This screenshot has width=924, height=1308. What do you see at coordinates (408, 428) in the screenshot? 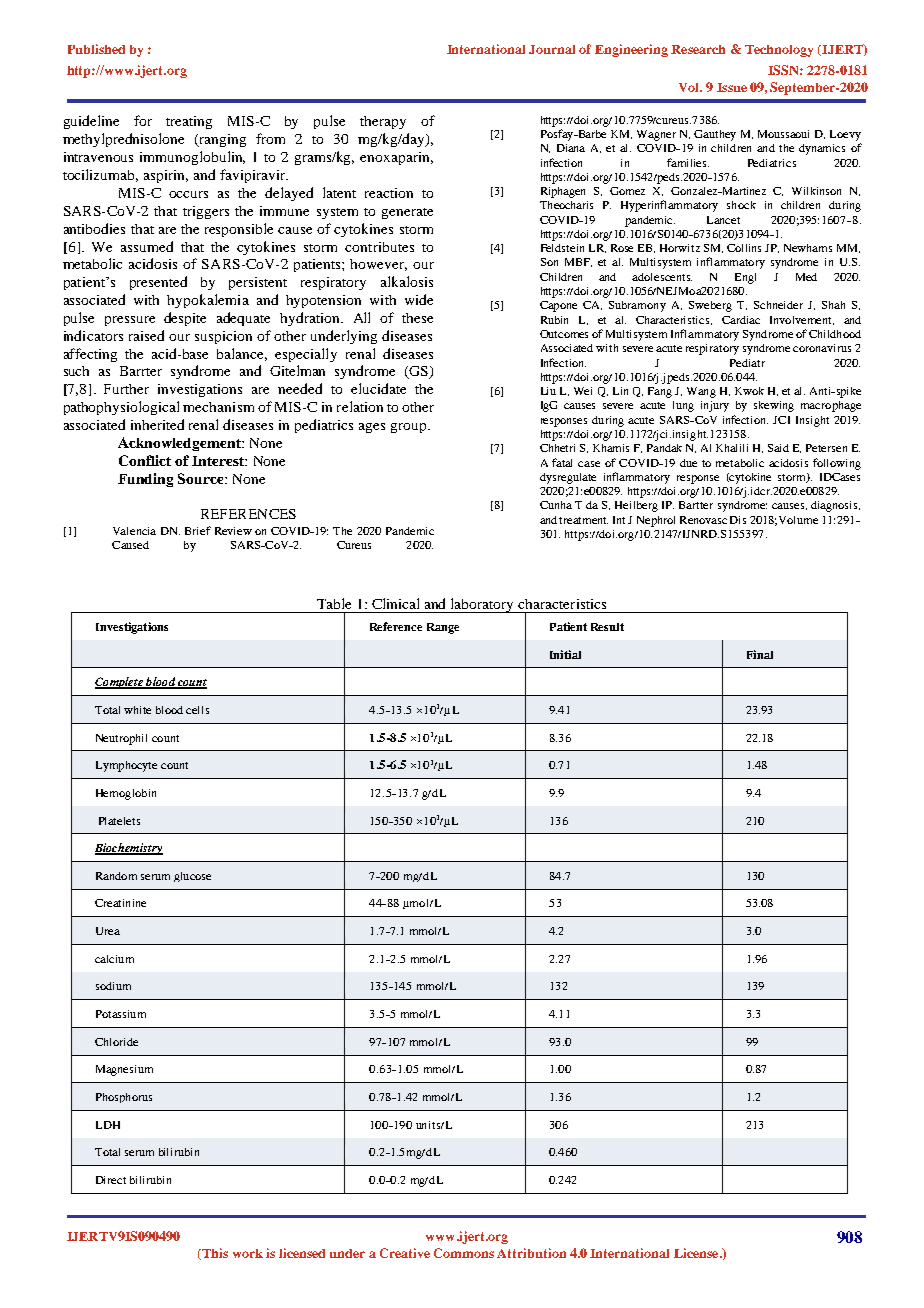
I see `group` at bounding box center [408, 428].
